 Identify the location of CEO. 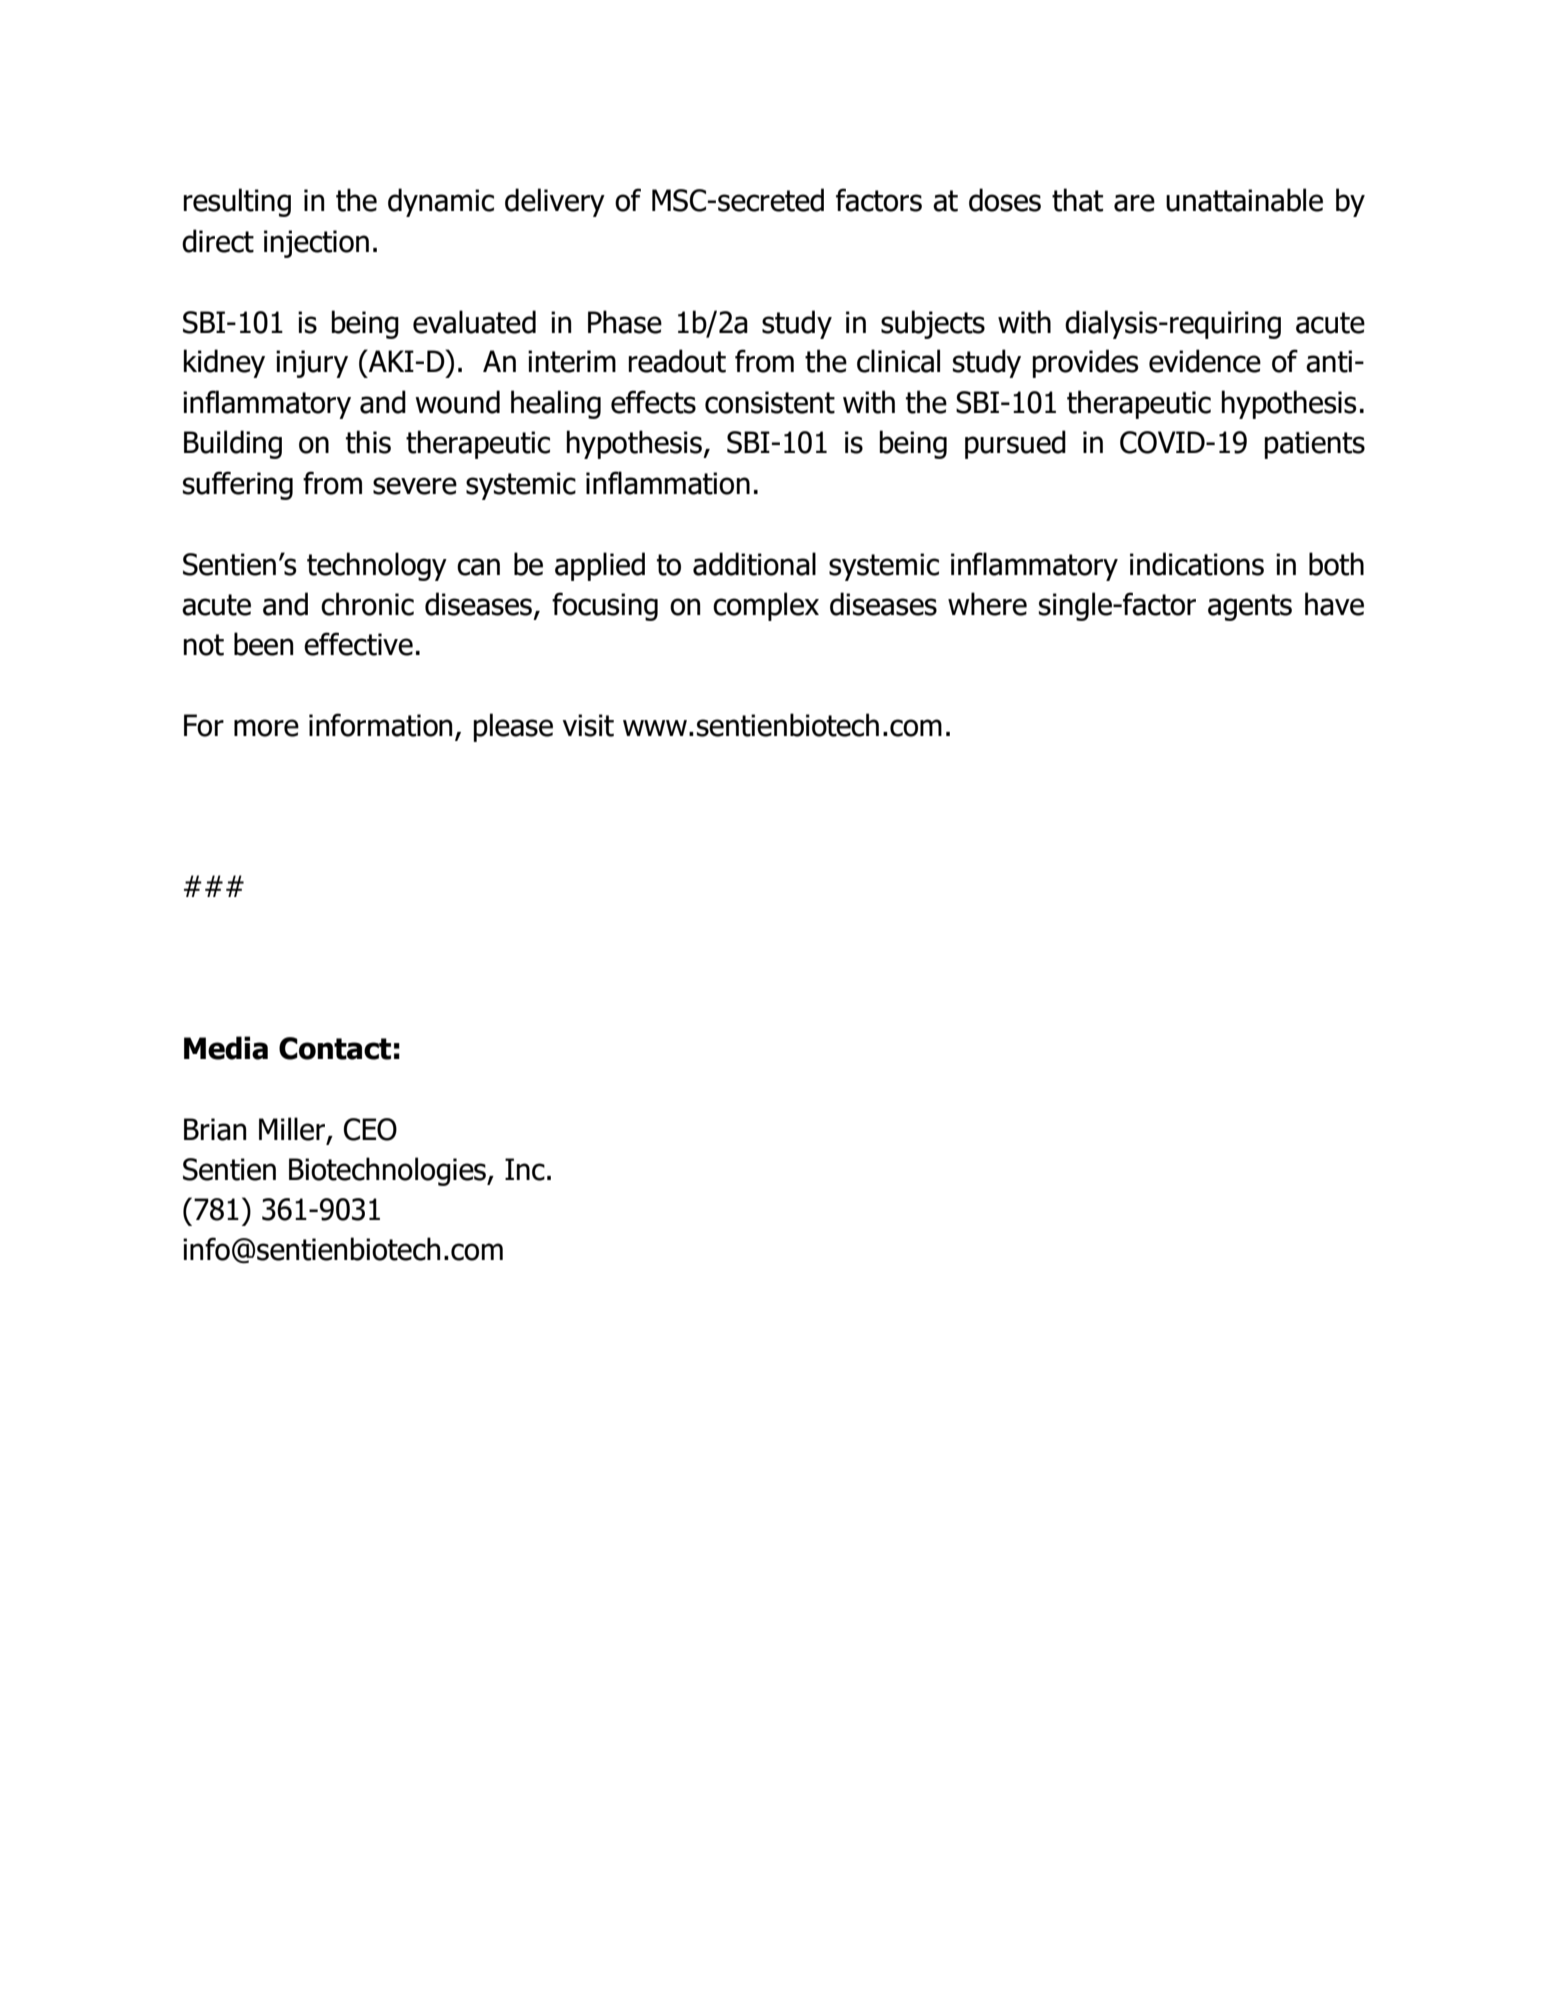
(370, 1129).
